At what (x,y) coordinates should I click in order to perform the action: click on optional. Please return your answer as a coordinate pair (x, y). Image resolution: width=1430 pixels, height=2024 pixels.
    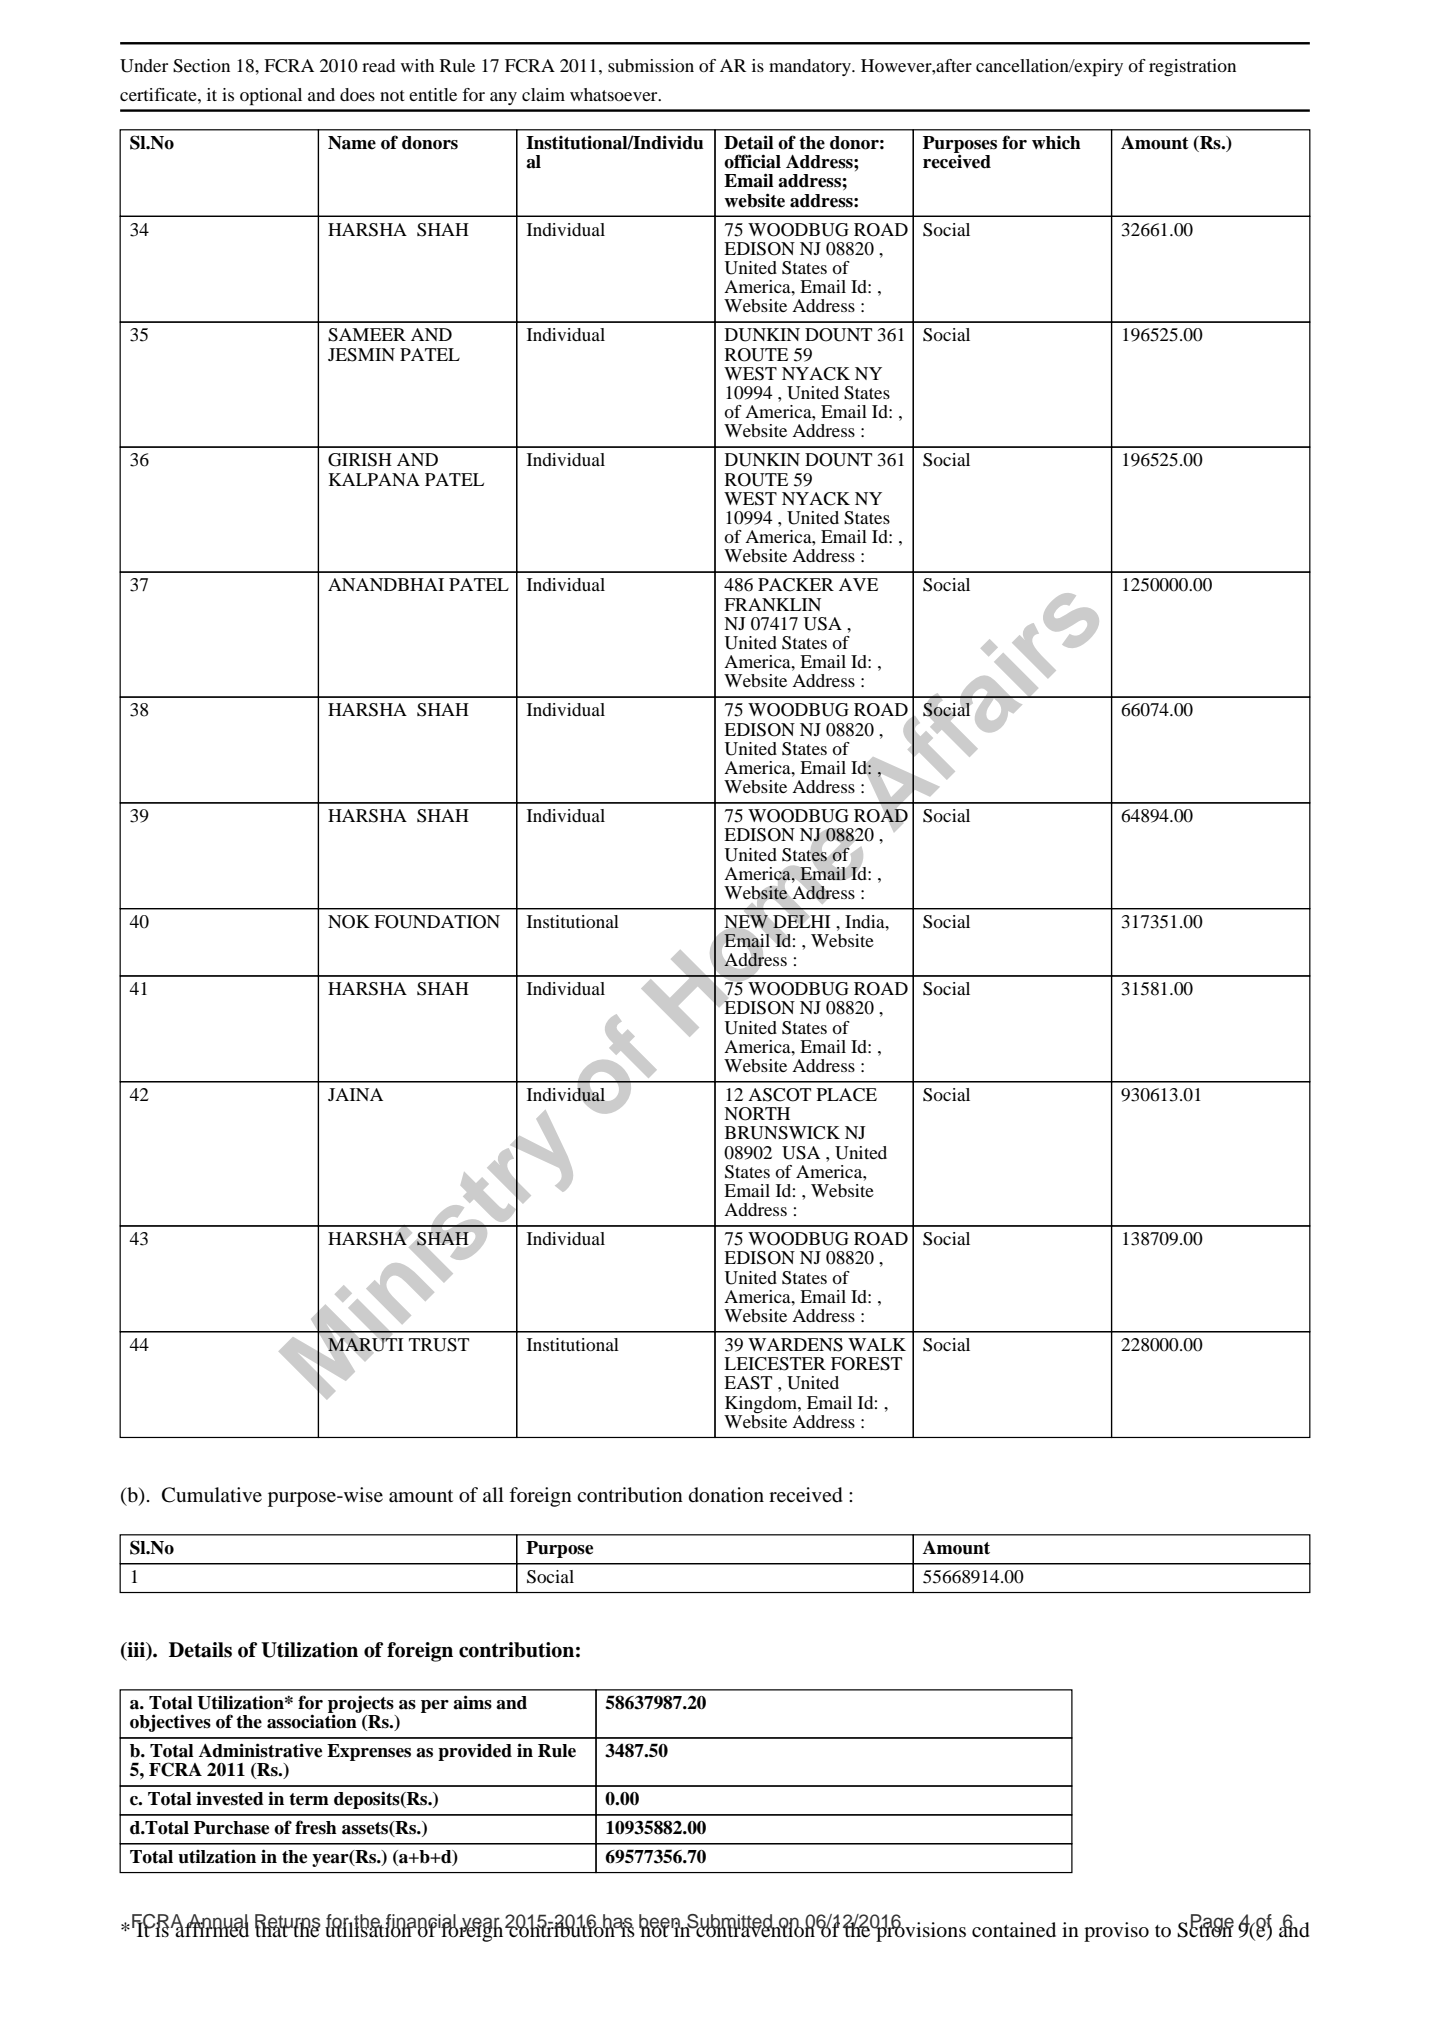
    Looking at the image, I should click on (271, 97).
